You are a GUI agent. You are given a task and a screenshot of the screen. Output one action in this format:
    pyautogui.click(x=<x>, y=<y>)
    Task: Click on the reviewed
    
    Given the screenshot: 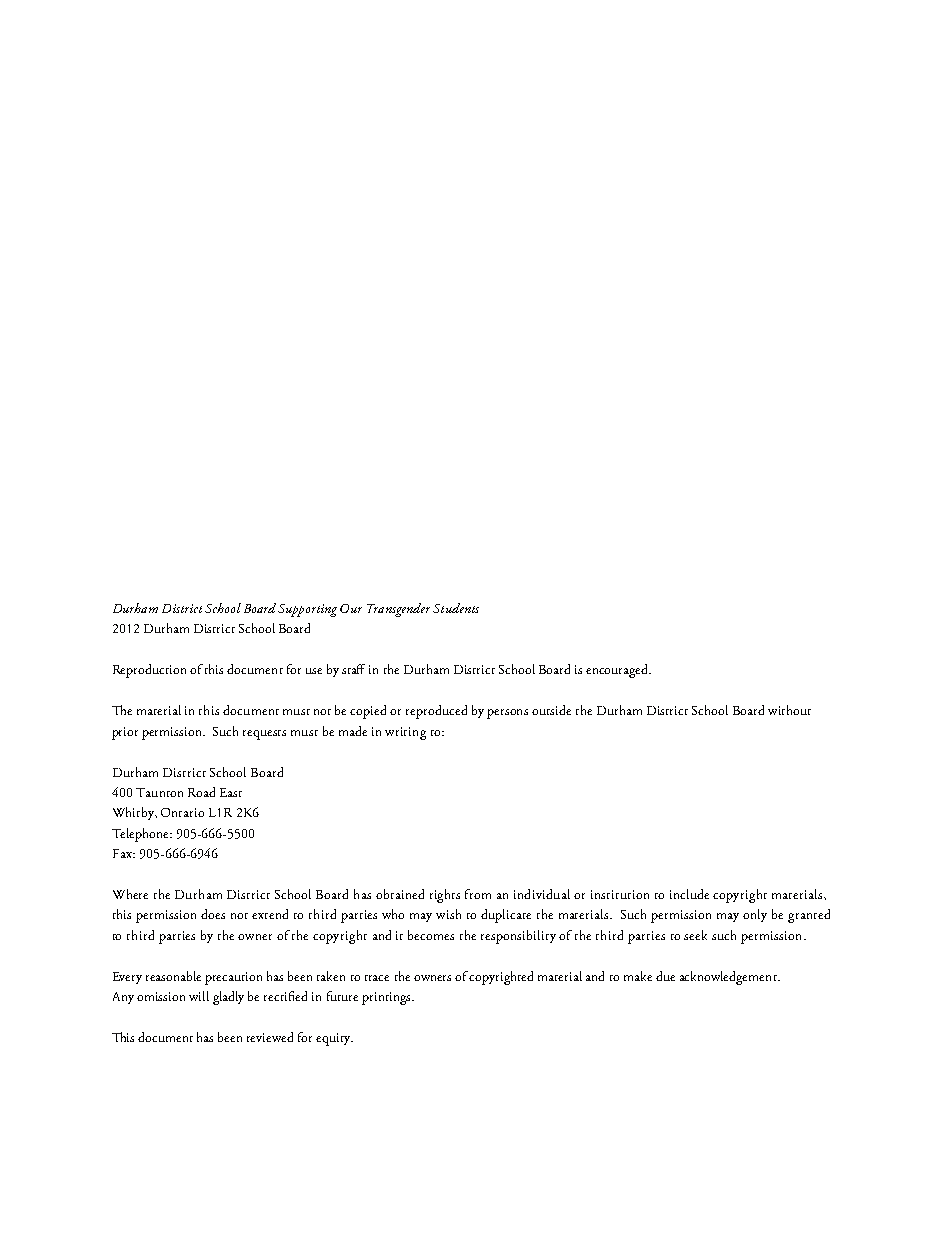 What is the action you would take?
    pyautogui.click(x=270, y=1037)
